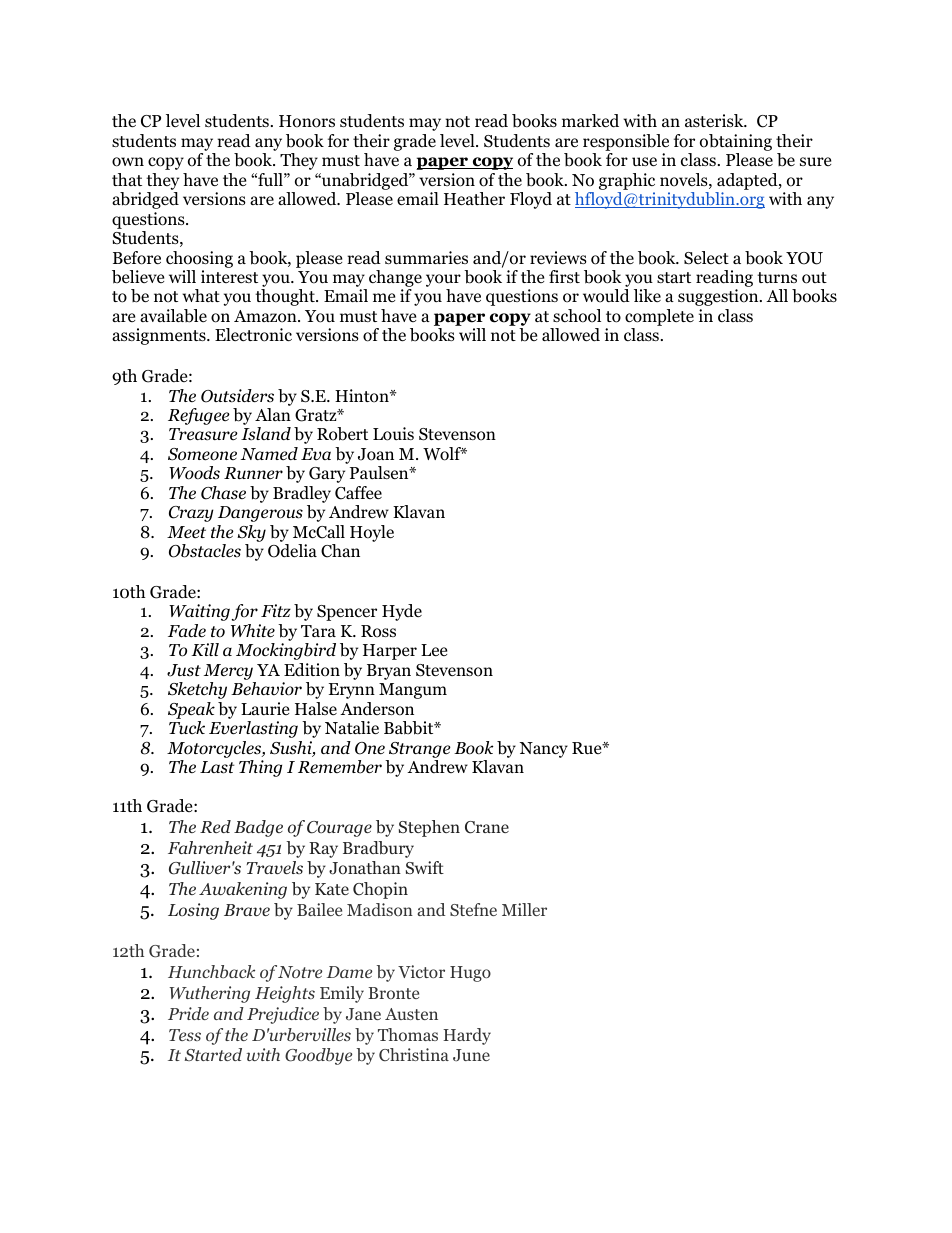 The width and height of the screenshot is (952, 1233). Describe the element at coordinates (199, 612) in the screenshot. I see `Waiting` at that location.
